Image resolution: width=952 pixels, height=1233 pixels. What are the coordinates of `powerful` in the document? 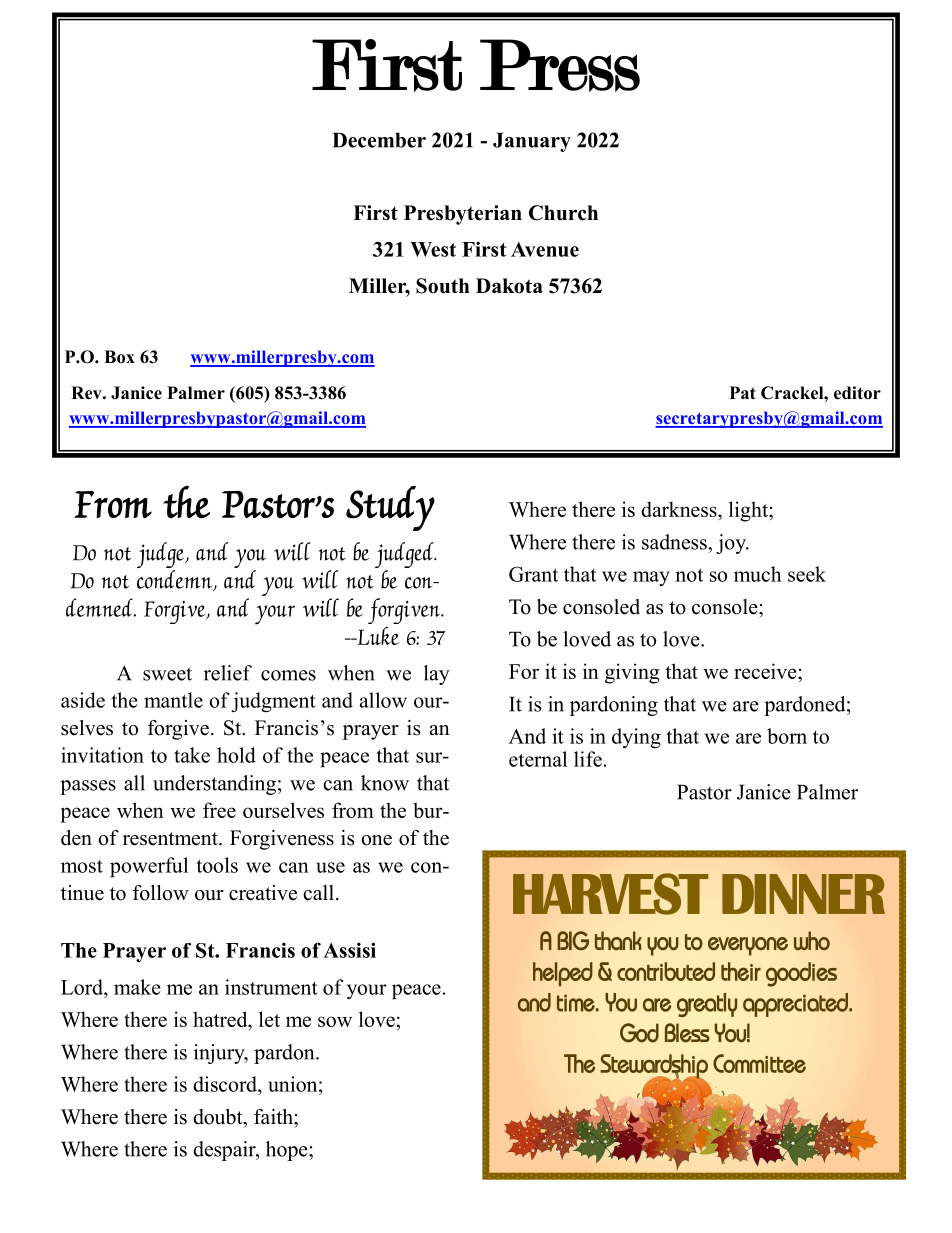 It's located at (149, 867).
